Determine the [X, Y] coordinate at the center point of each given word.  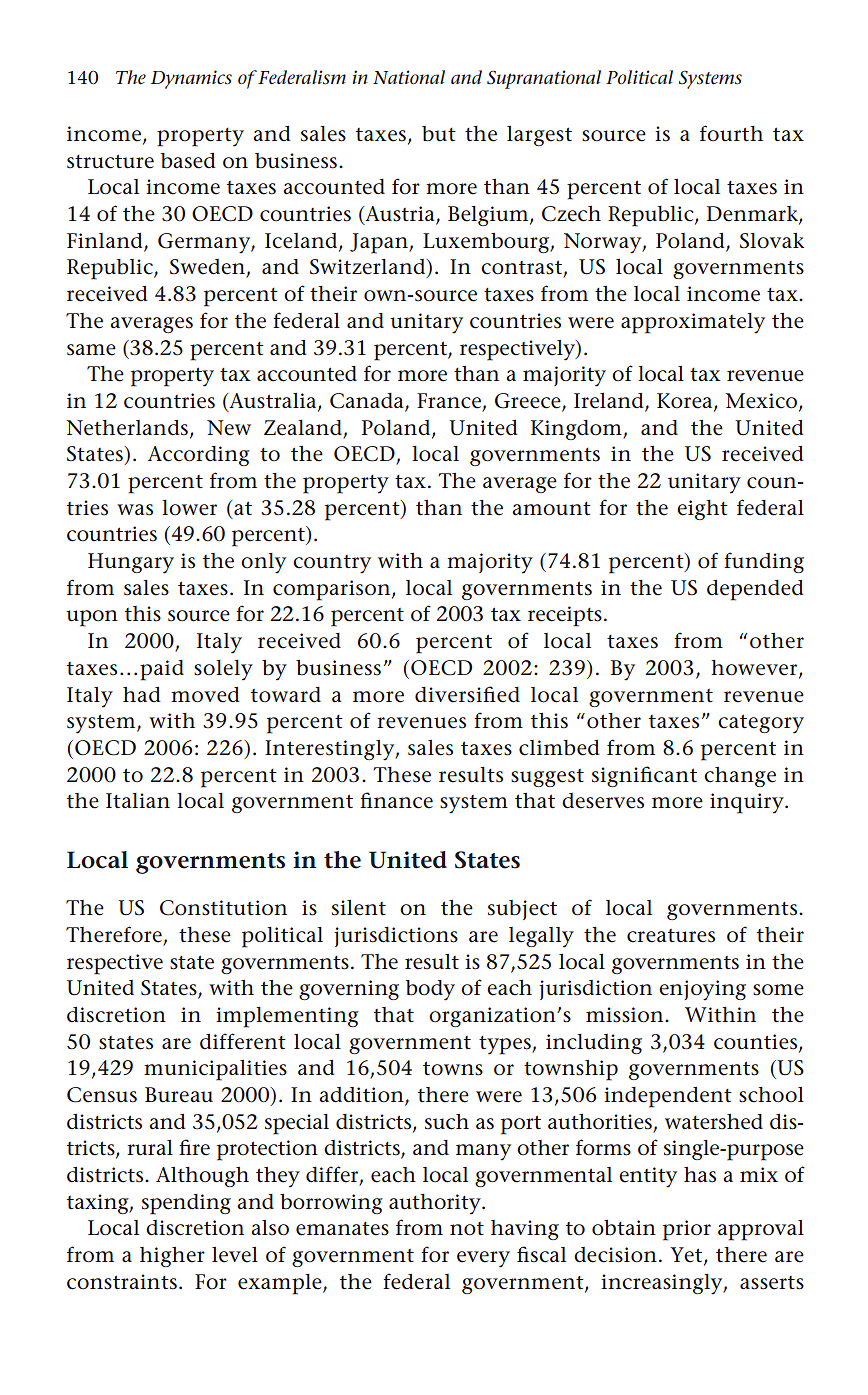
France [450, 402]
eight [702, 510]
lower [189, 508]
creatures [671, 936]
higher [172, 1257]
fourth [731, 133]
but [439, 134]
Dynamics [191, 79]
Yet [687, 1256]
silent [359, 908]
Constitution [223, 908]
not [467, 1229]
